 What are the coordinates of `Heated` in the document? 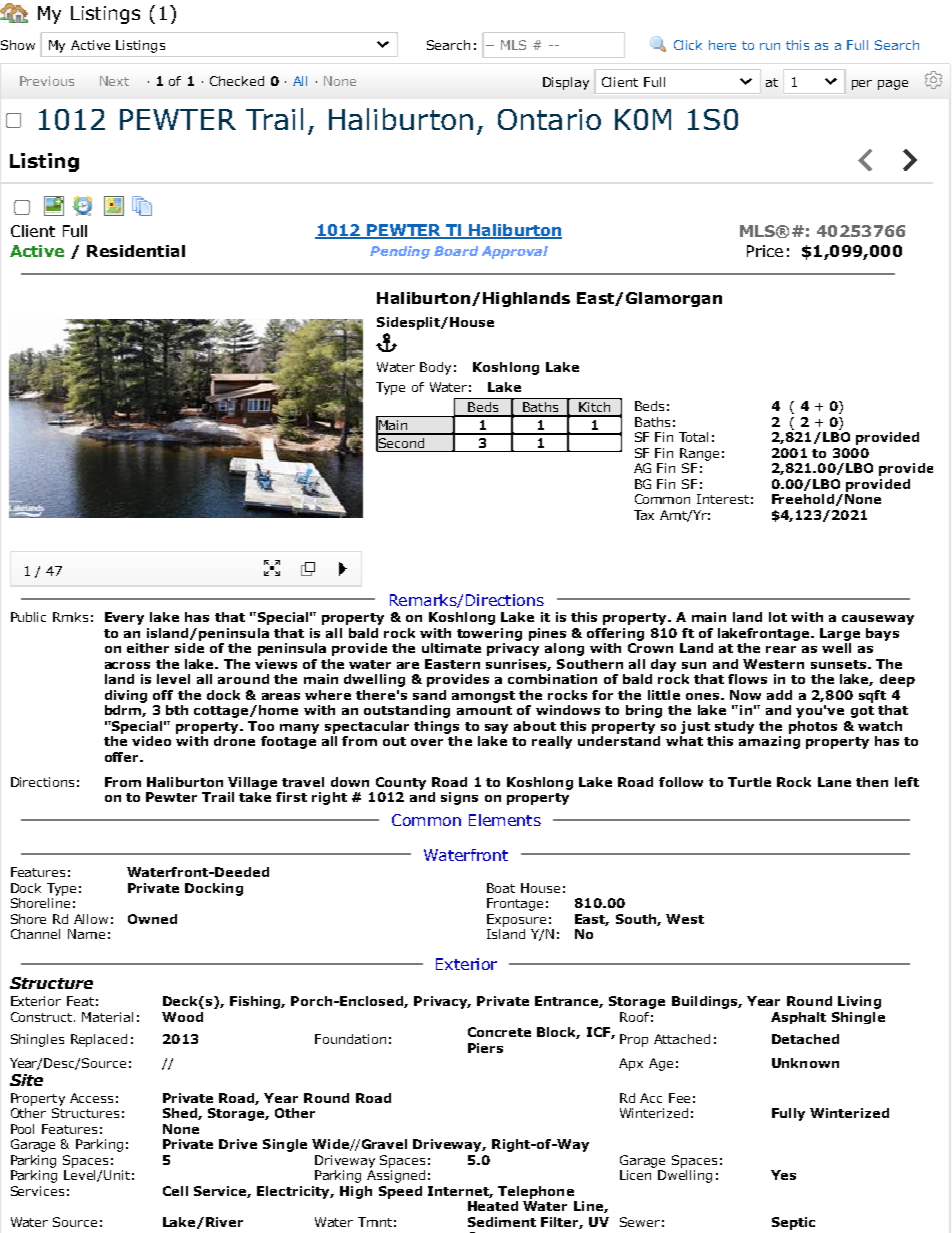 It's located at (493, 1206).
